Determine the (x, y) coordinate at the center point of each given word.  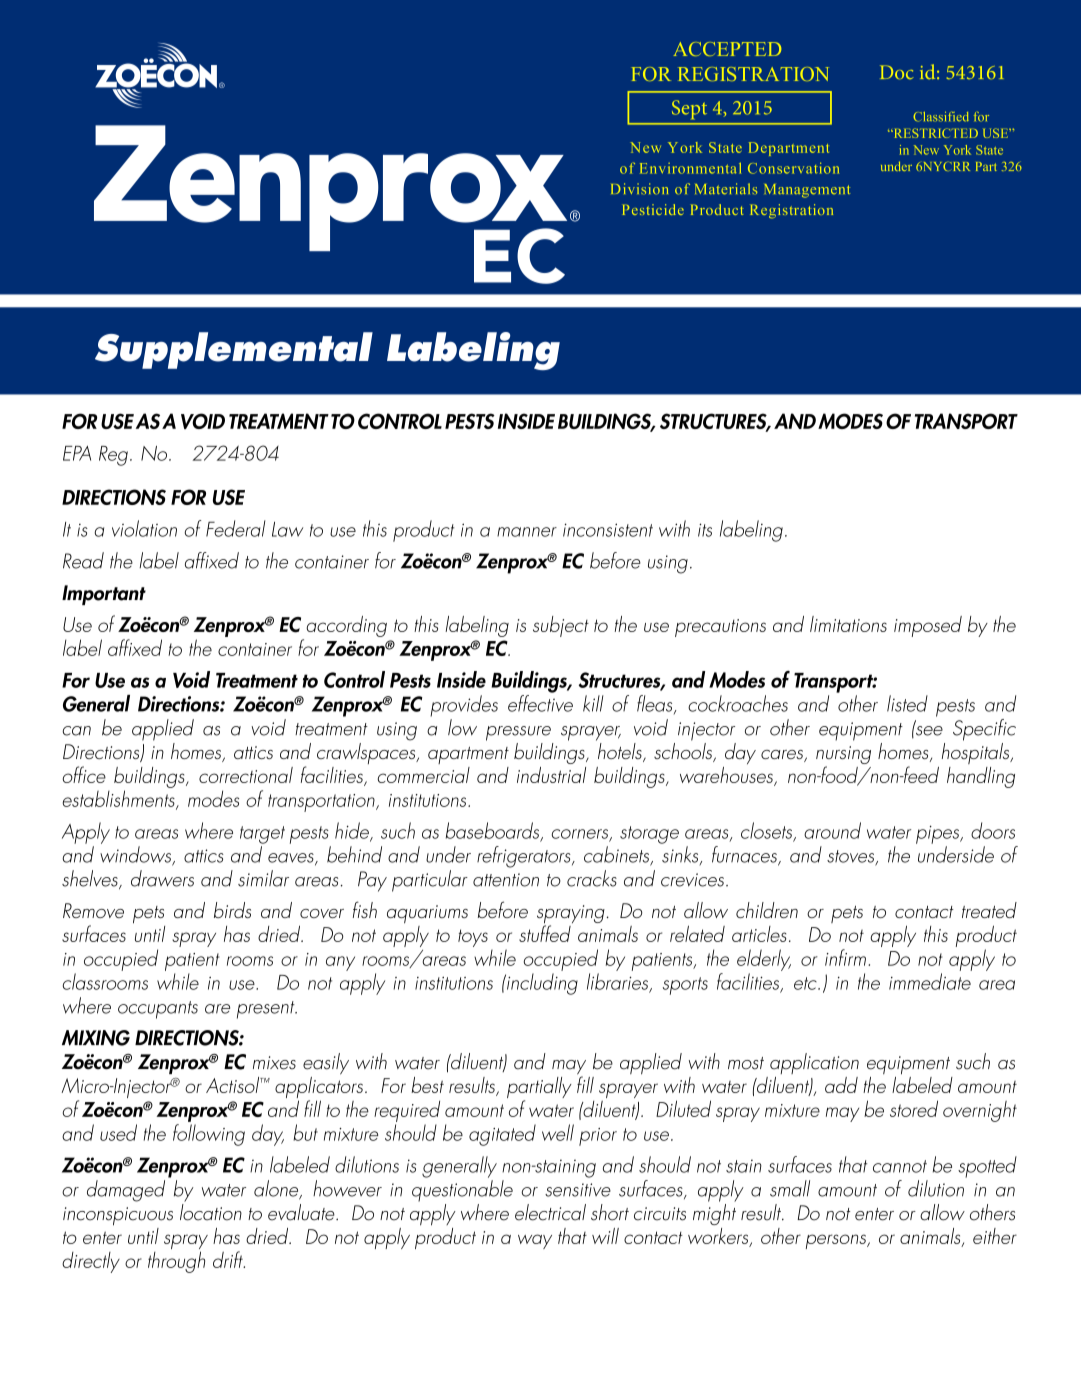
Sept (689, 109)
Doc (897, 72)
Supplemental (234, 350)
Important (104, 595)
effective (540, 703)
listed (907, 703)
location (211, 1212)
